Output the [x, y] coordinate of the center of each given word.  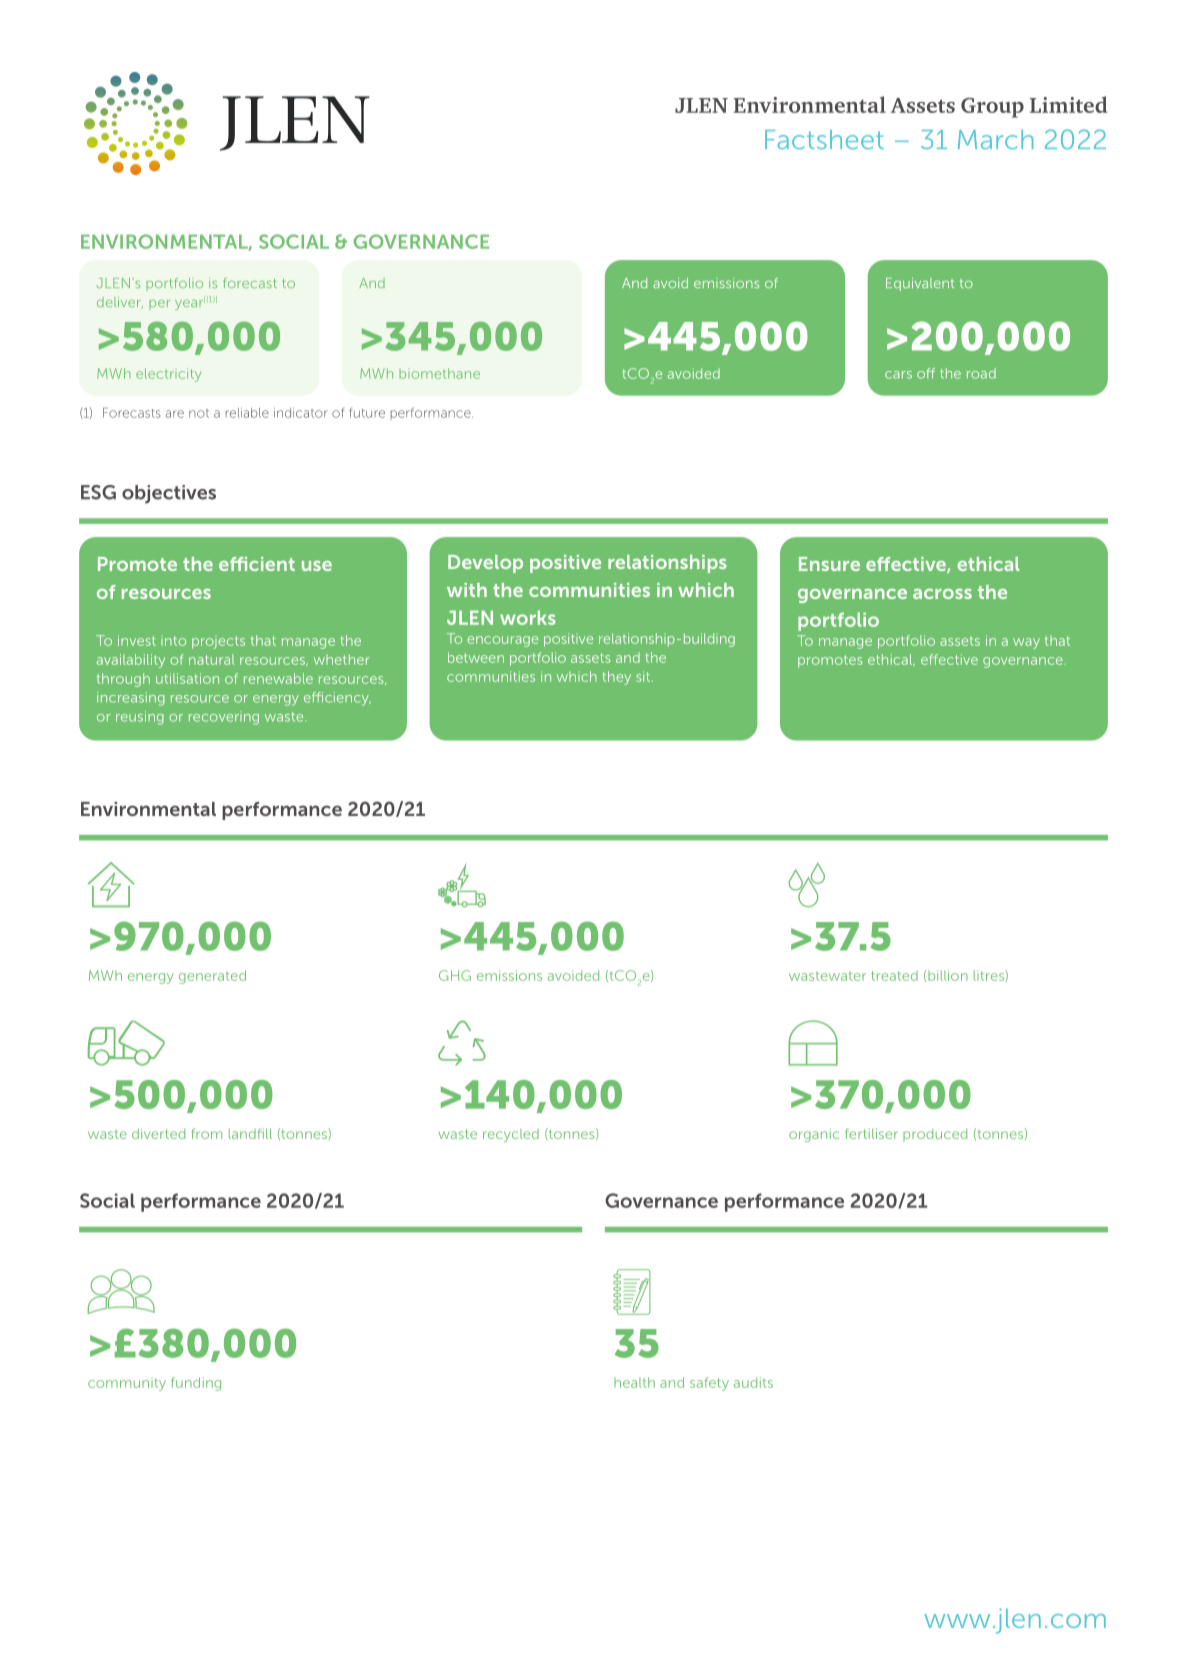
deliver [120, 302]
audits [753, 1382]
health [634, 1382]
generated [212, 977]
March [995, 140]
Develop [485, 564]
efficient [257, 564]
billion [948, 975]
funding [196, 1384]
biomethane [439, 373]
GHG [455, 975]
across [942, 594]
